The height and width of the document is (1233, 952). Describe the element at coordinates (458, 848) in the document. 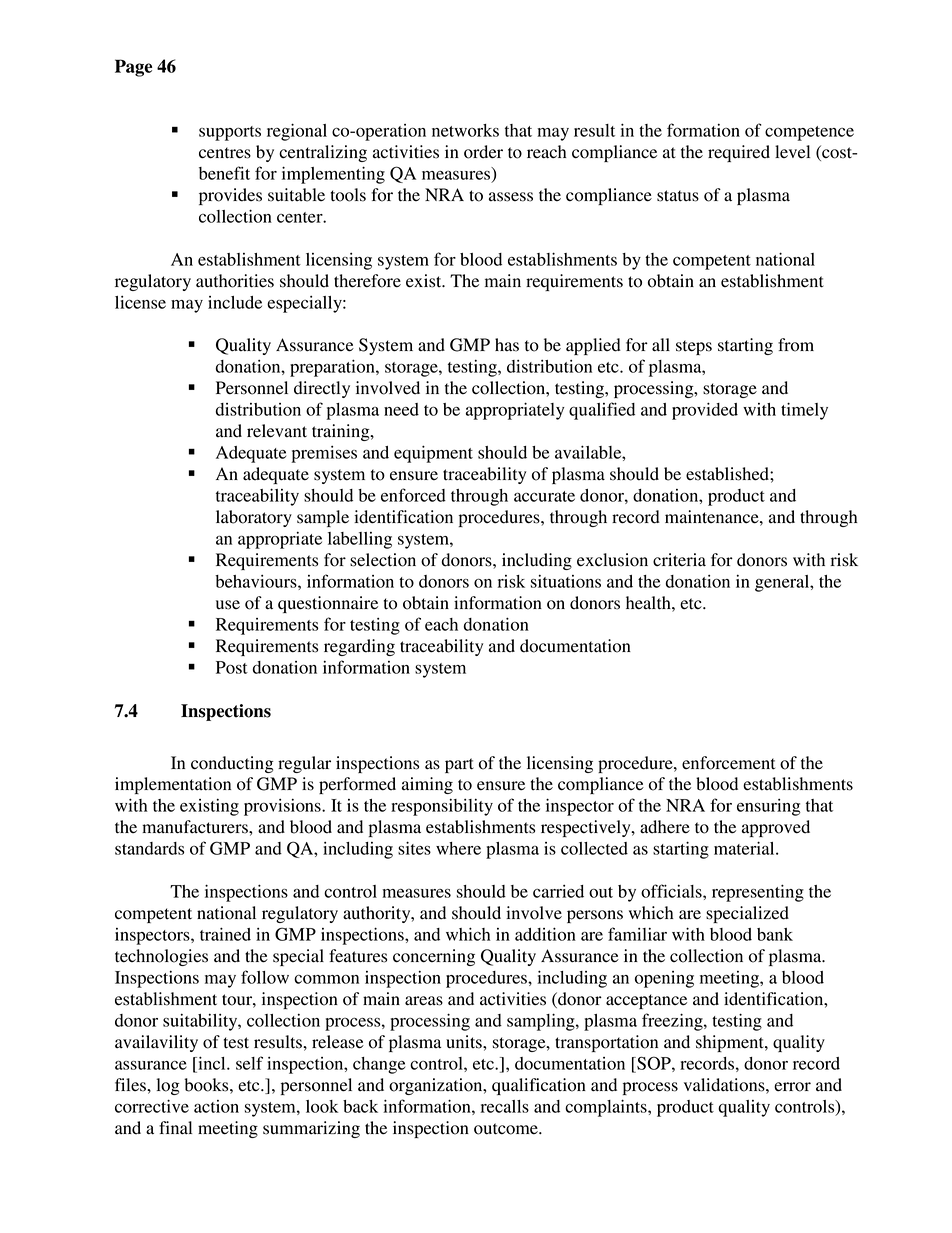

I see `where` at that location.
